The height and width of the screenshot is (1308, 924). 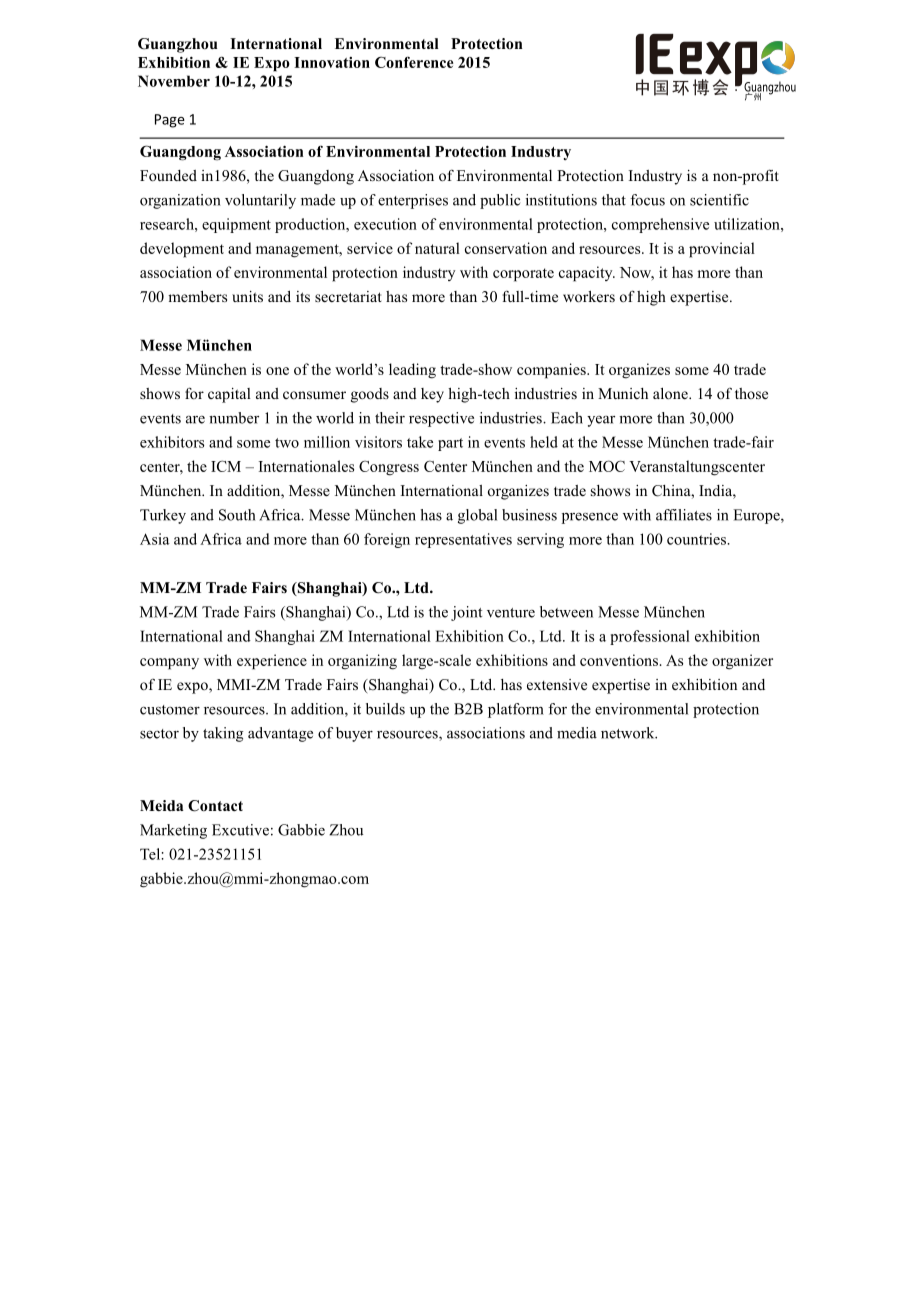 I want to click on affiliates, so click(x=684, y=515).
